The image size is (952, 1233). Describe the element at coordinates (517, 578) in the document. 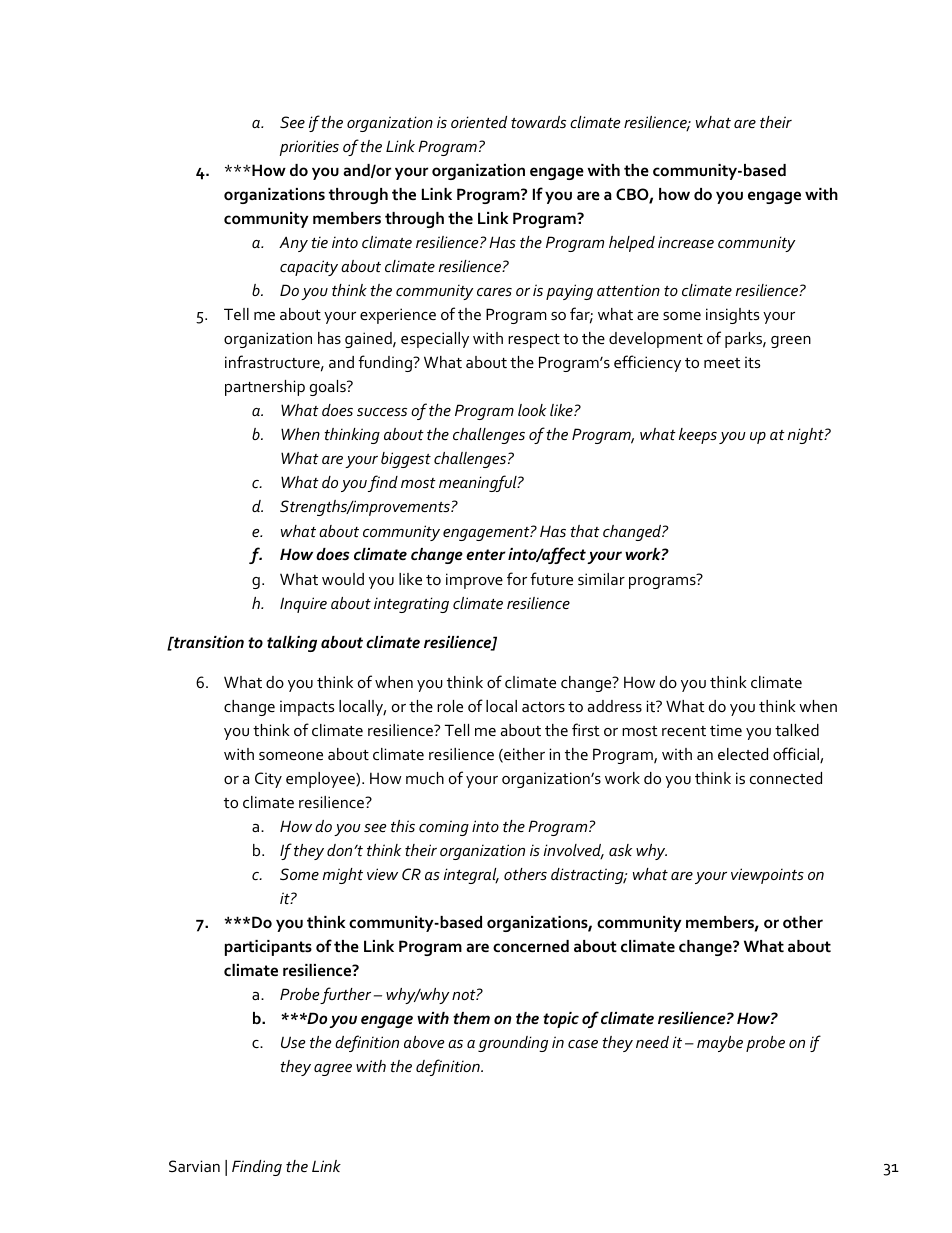

I see `for` at that location.
